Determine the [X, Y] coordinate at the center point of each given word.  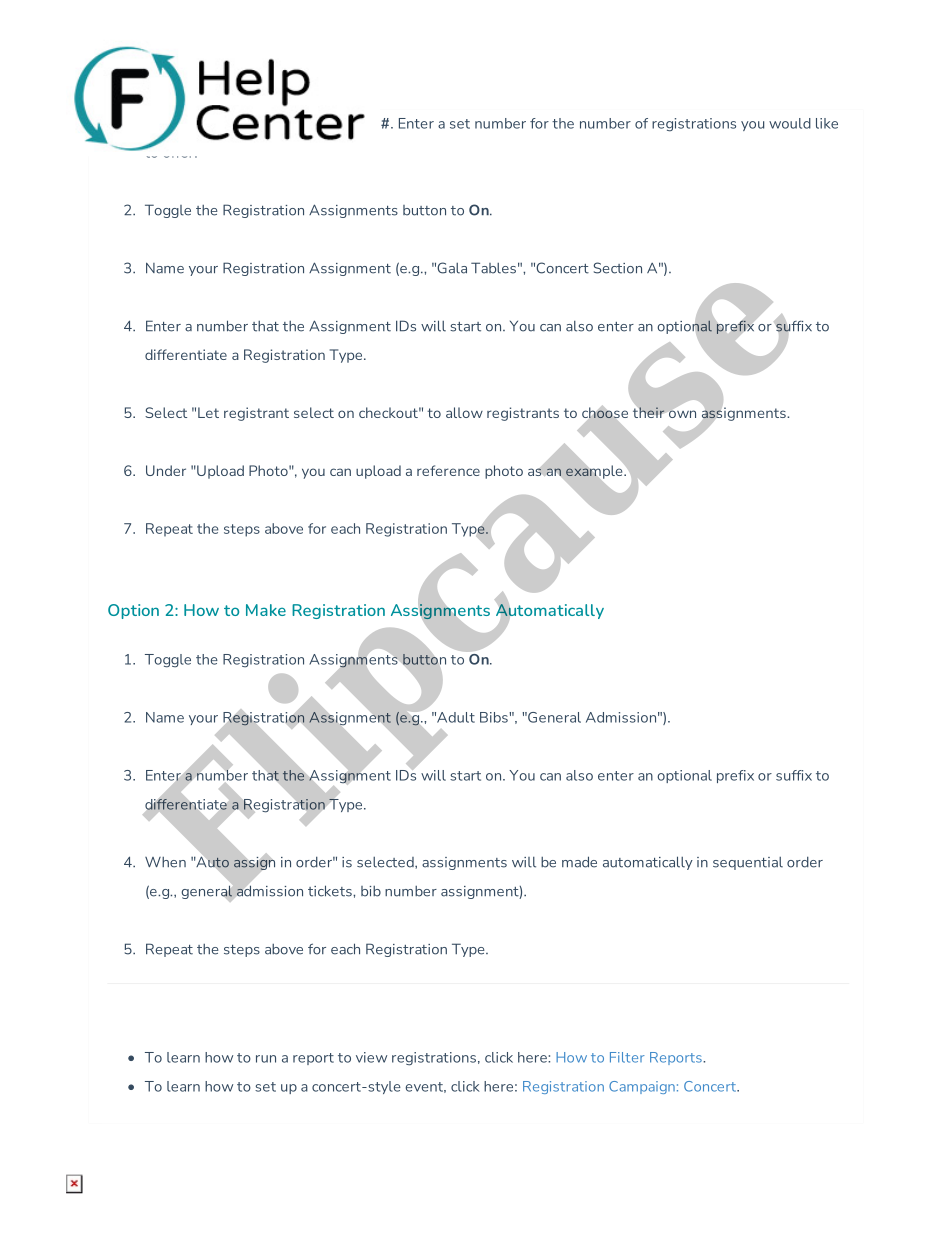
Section [618, 268]
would [790, 123]
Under [166, 470]
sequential [748, 863]
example [595, 472]
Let [208, 412]
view [371, 1057]
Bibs [495, 717]
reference [448, 470]
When [165, 862]
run [266, 1059]
